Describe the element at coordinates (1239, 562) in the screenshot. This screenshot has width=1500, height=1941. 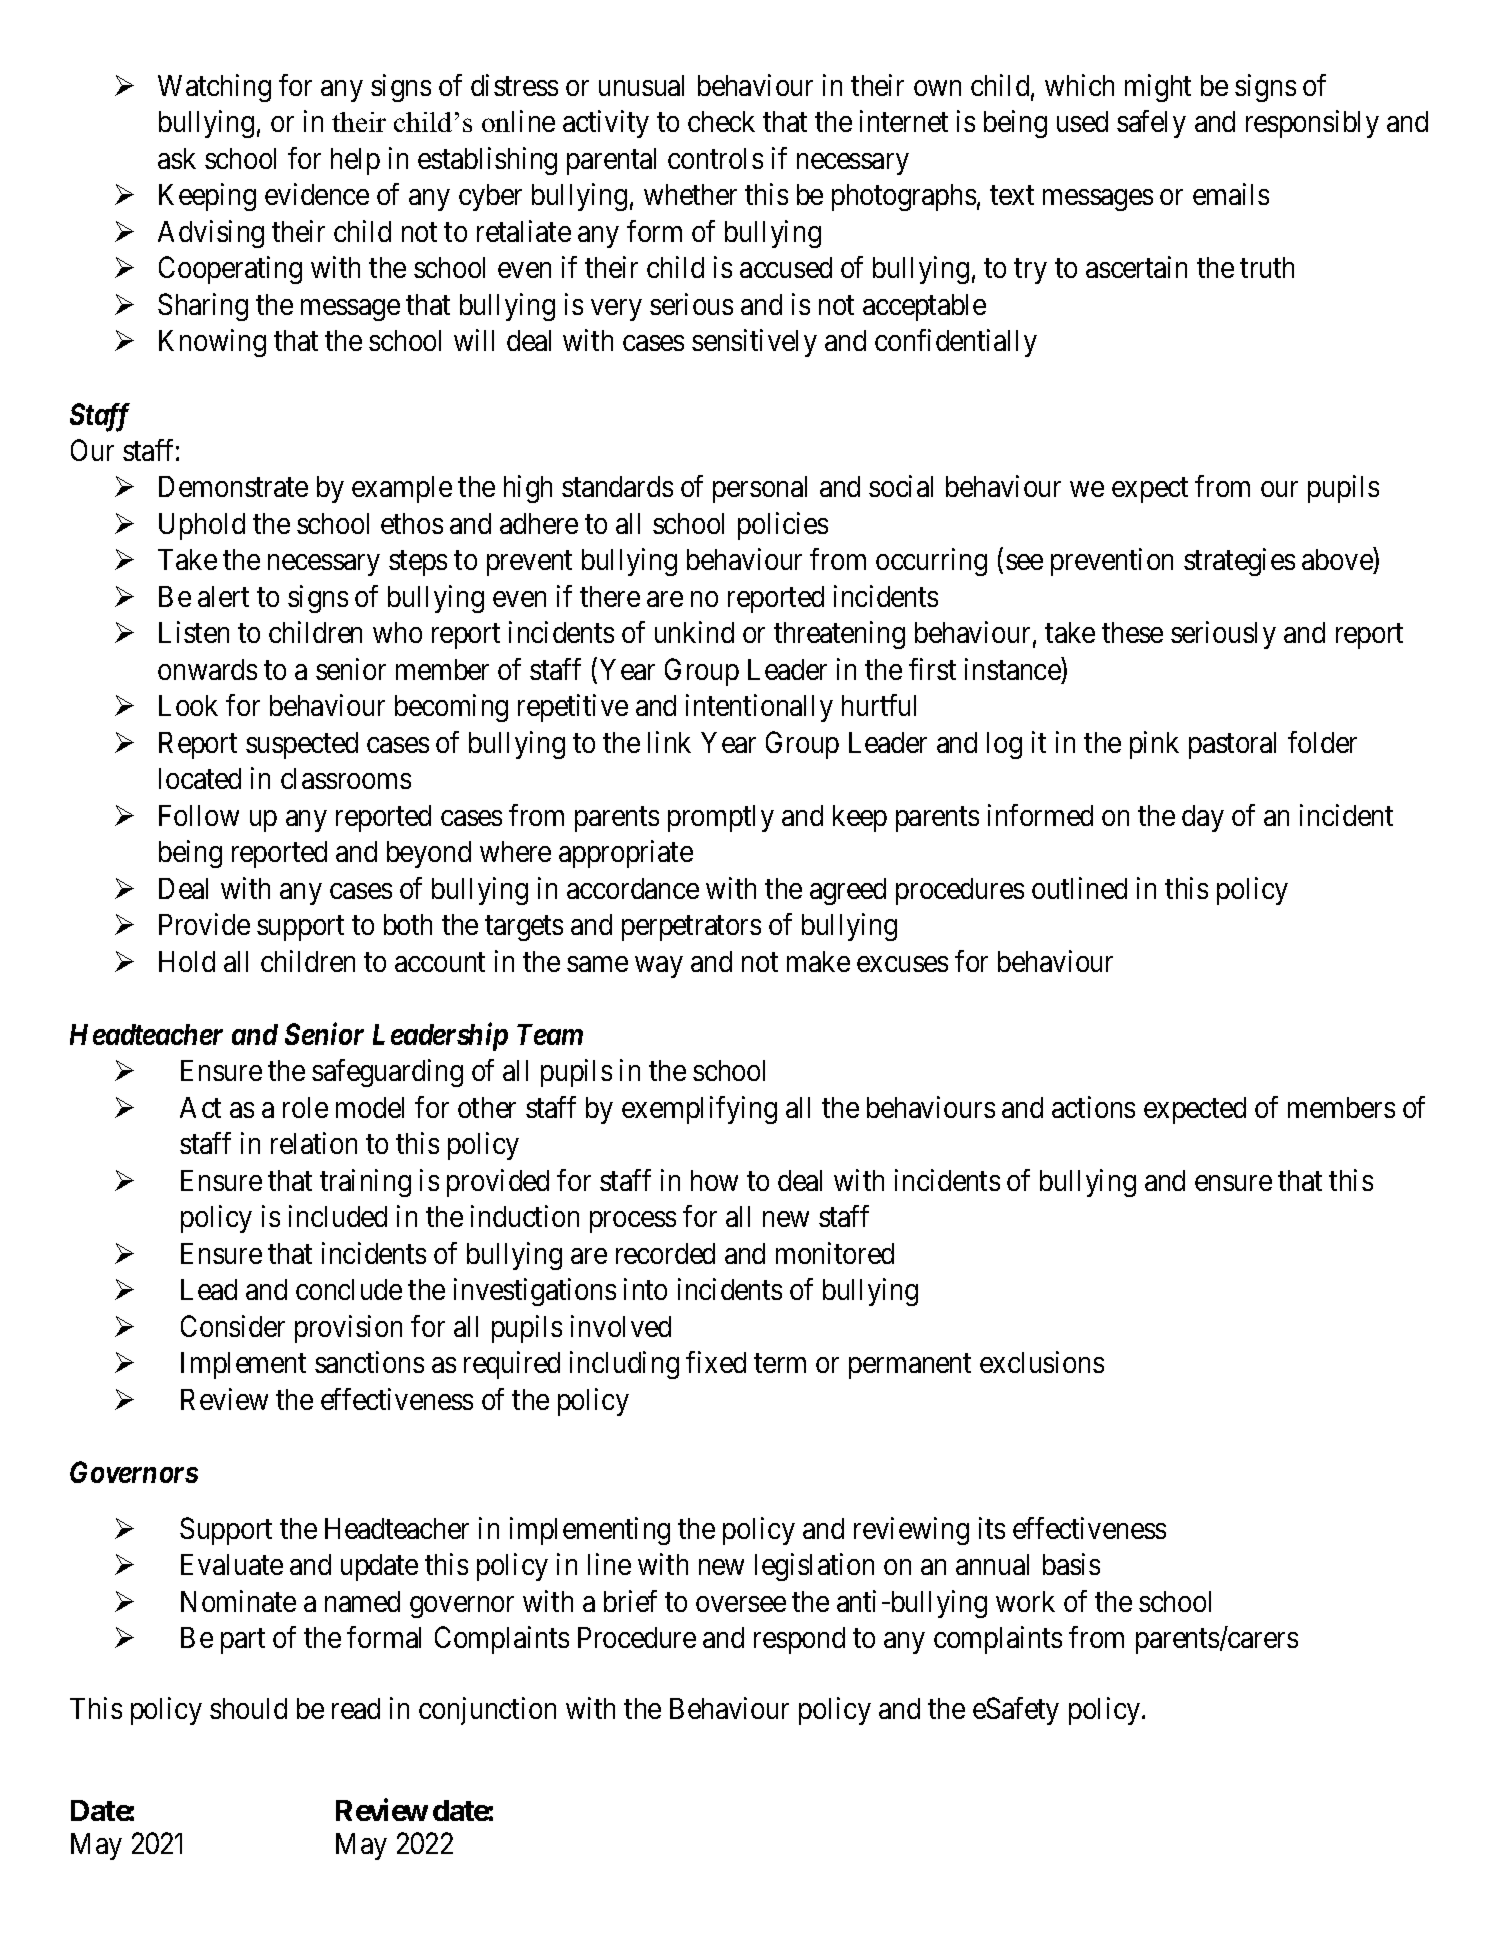
I see `strategies` at that location.
